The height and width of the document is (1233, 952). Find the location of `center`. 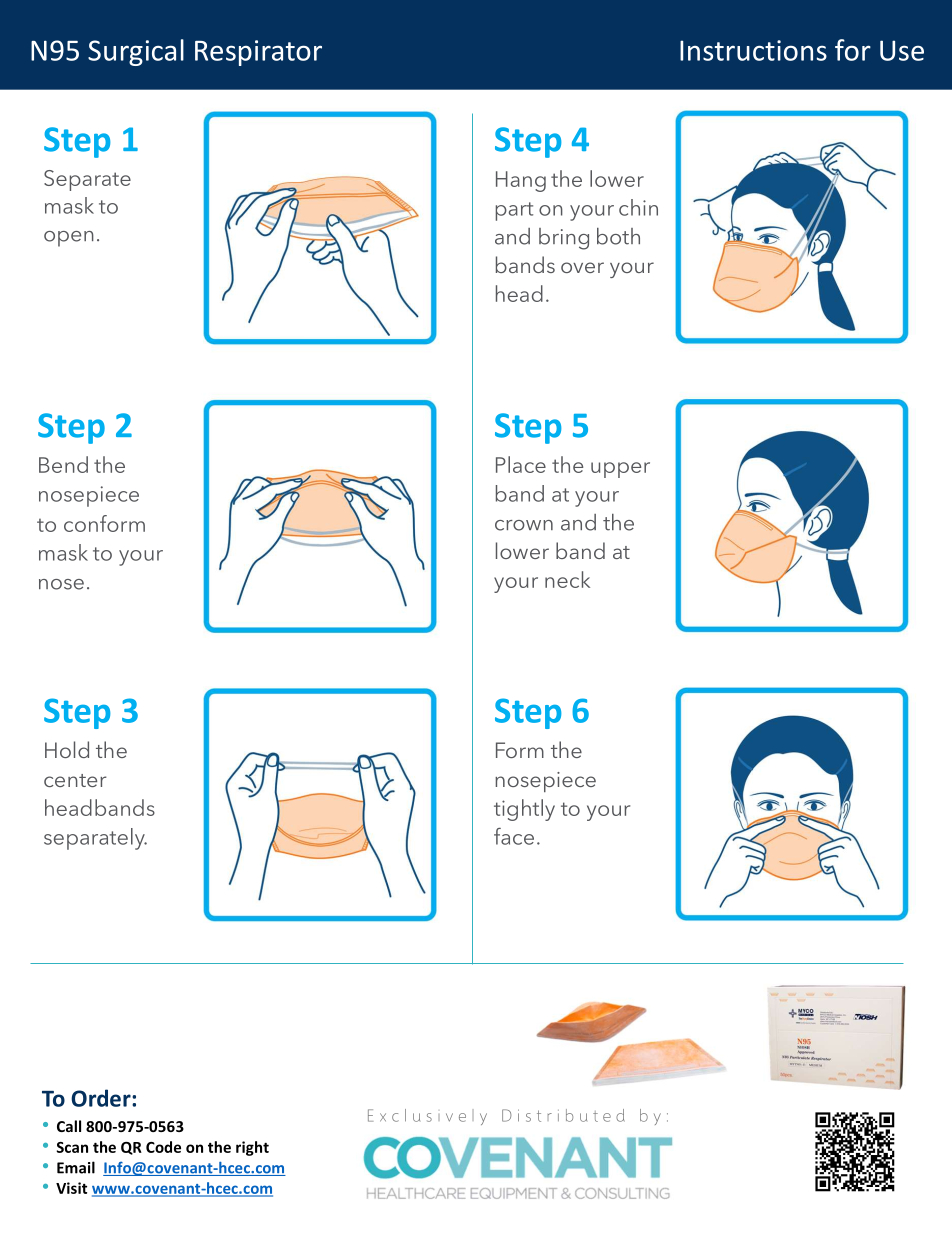

center is located at coordinates (75, 780).
